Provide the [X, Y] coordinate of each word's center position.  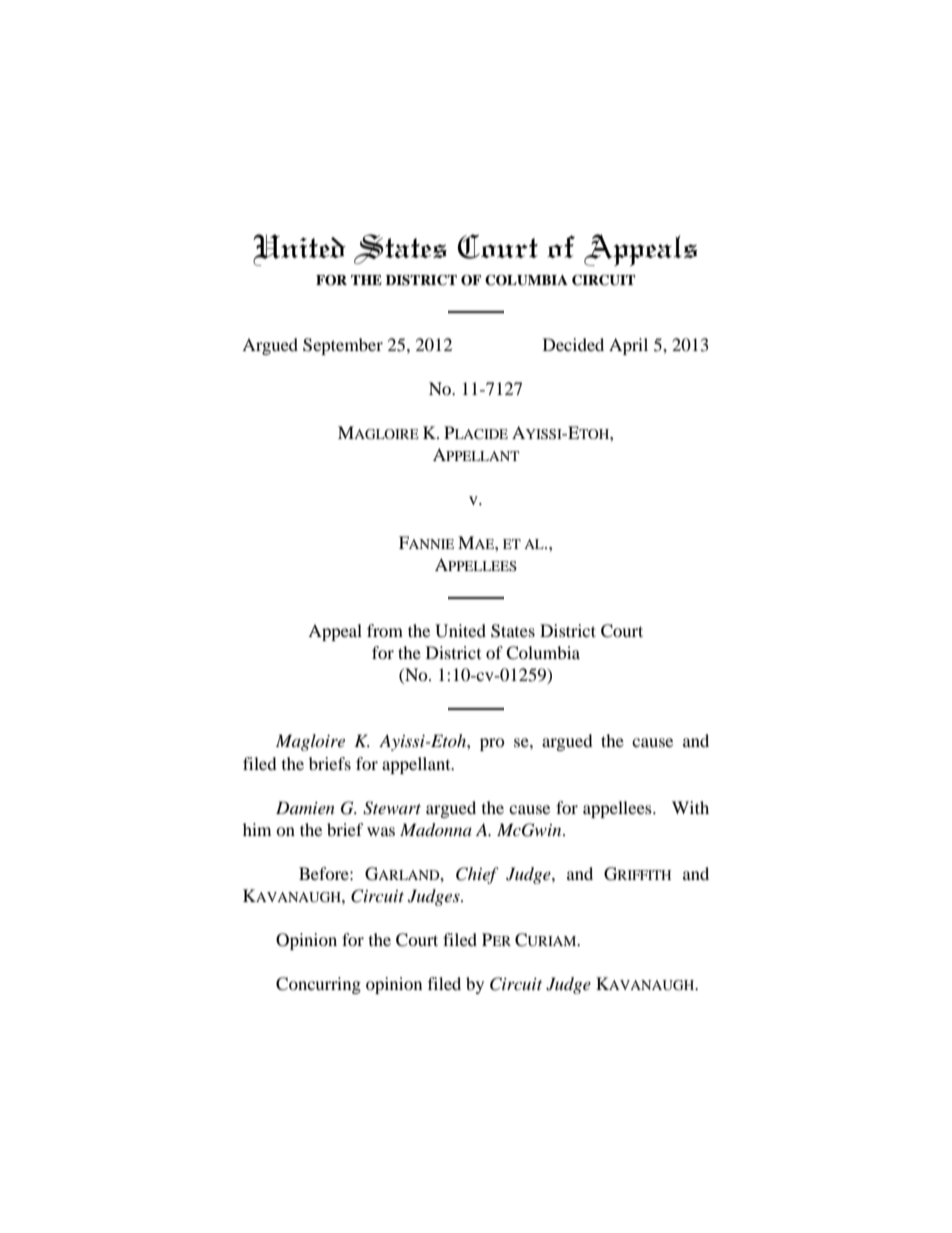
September [343, 346]
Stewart [392, 808]
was [381, 831]
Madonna [436, 830]
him [257, 829]
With [690, 807]
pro [492, 744]
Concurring [318, 985]
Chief [477, 875]
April [628, 346]
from [385, 630]
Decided [573, 344]
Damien [305, 807]
